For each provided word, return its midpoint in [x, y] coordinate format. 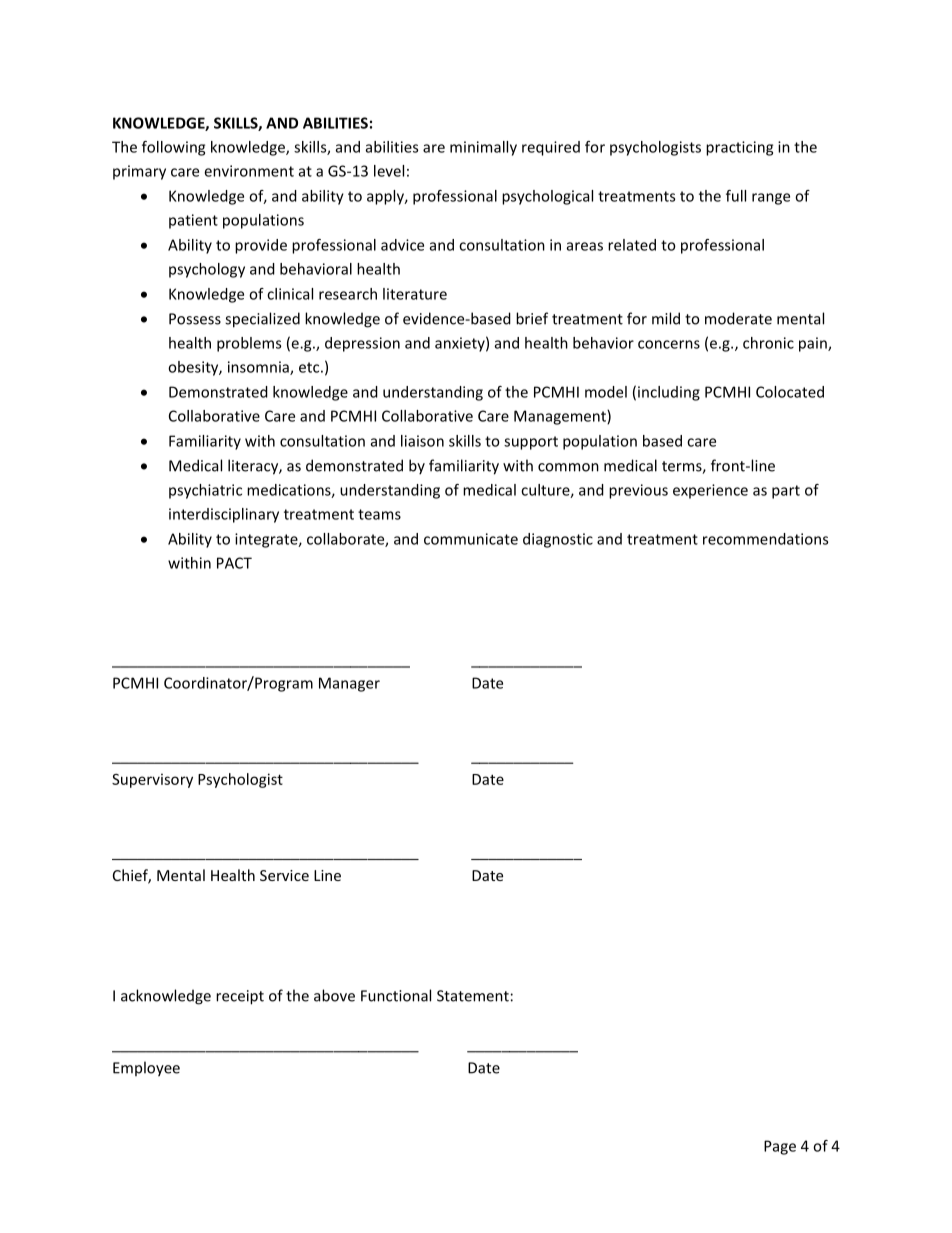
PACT [234, 563]
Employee [146, 1069]
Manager [349, 684]
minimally [483, 148]
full [736, 196]
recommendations [765, 539]
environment [249, 171]
